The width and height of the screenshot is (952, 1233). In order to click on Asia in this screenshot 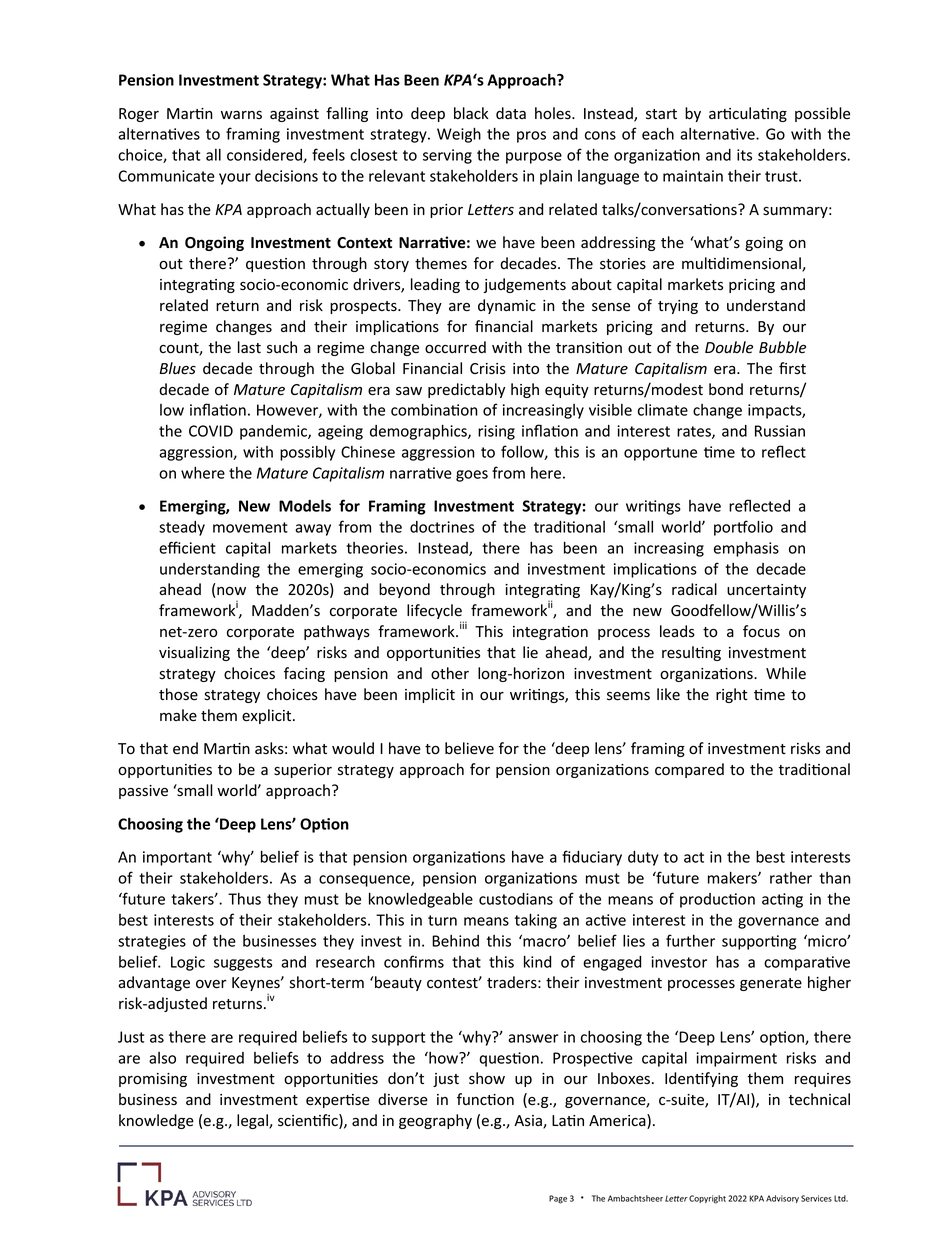, I will do `click(529, 1122)`.
